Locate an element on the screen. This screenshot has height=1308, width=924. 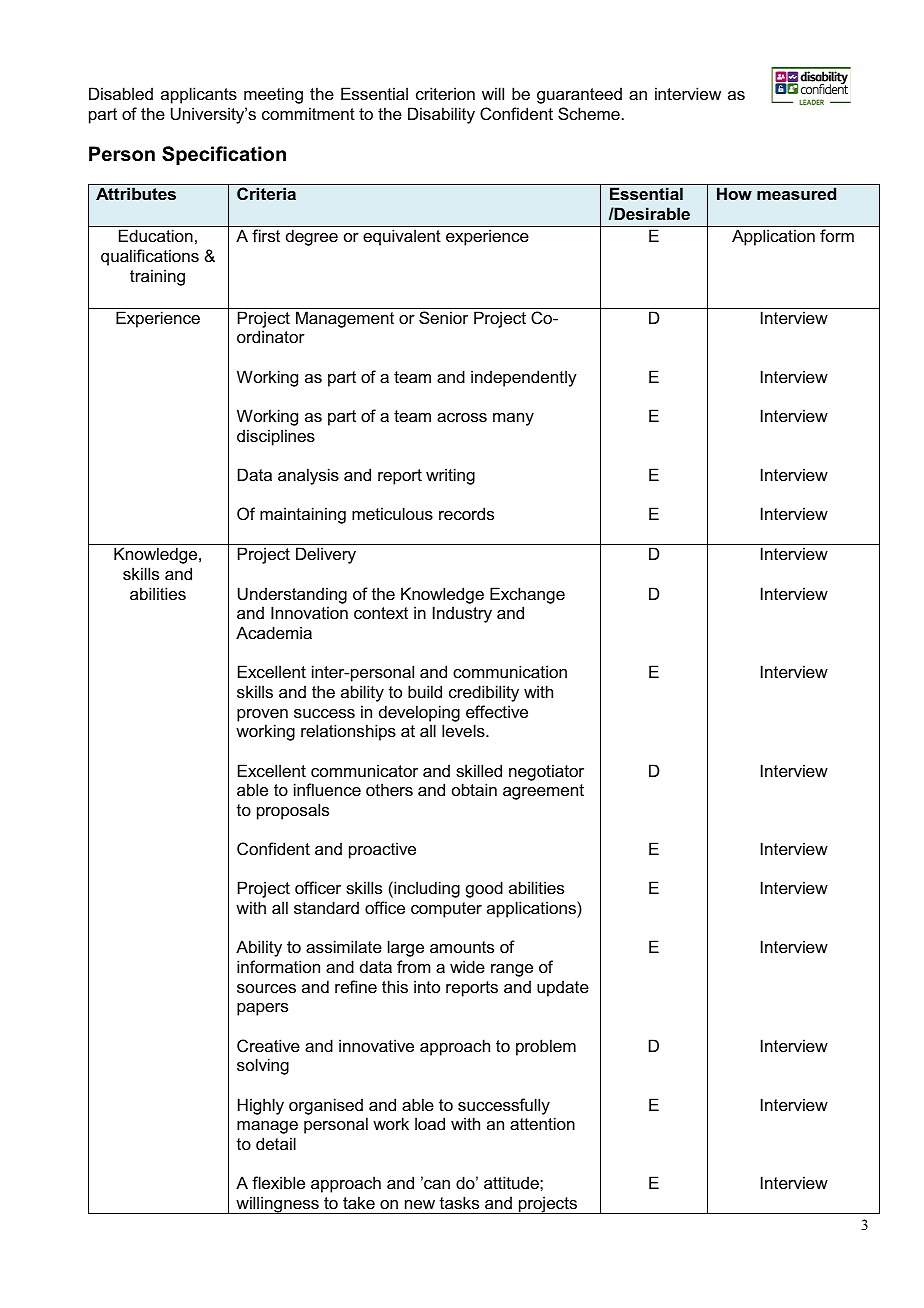
How is located at coordinates (734, 193).
